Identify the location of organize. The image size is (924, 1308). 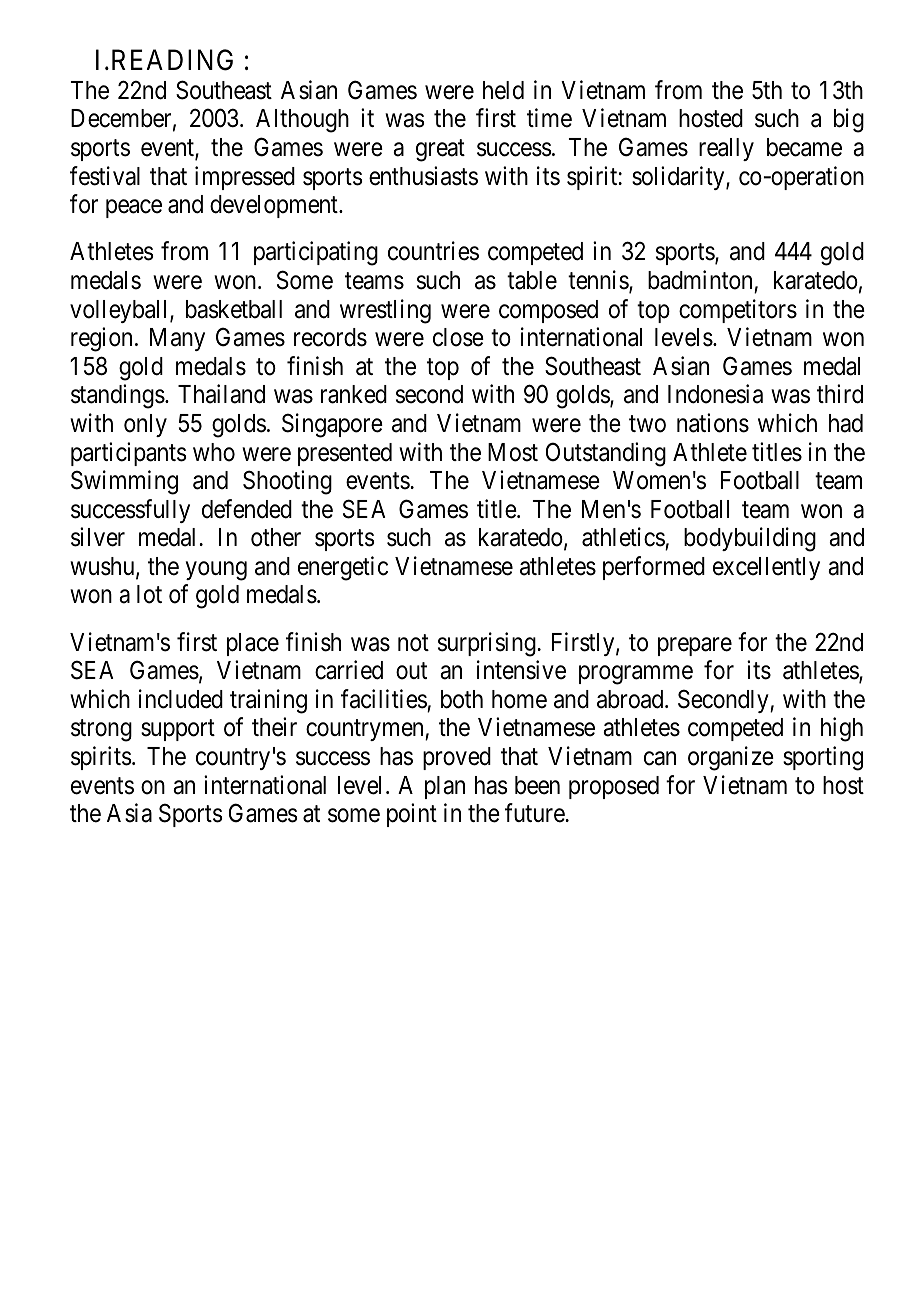
(731, 758).
